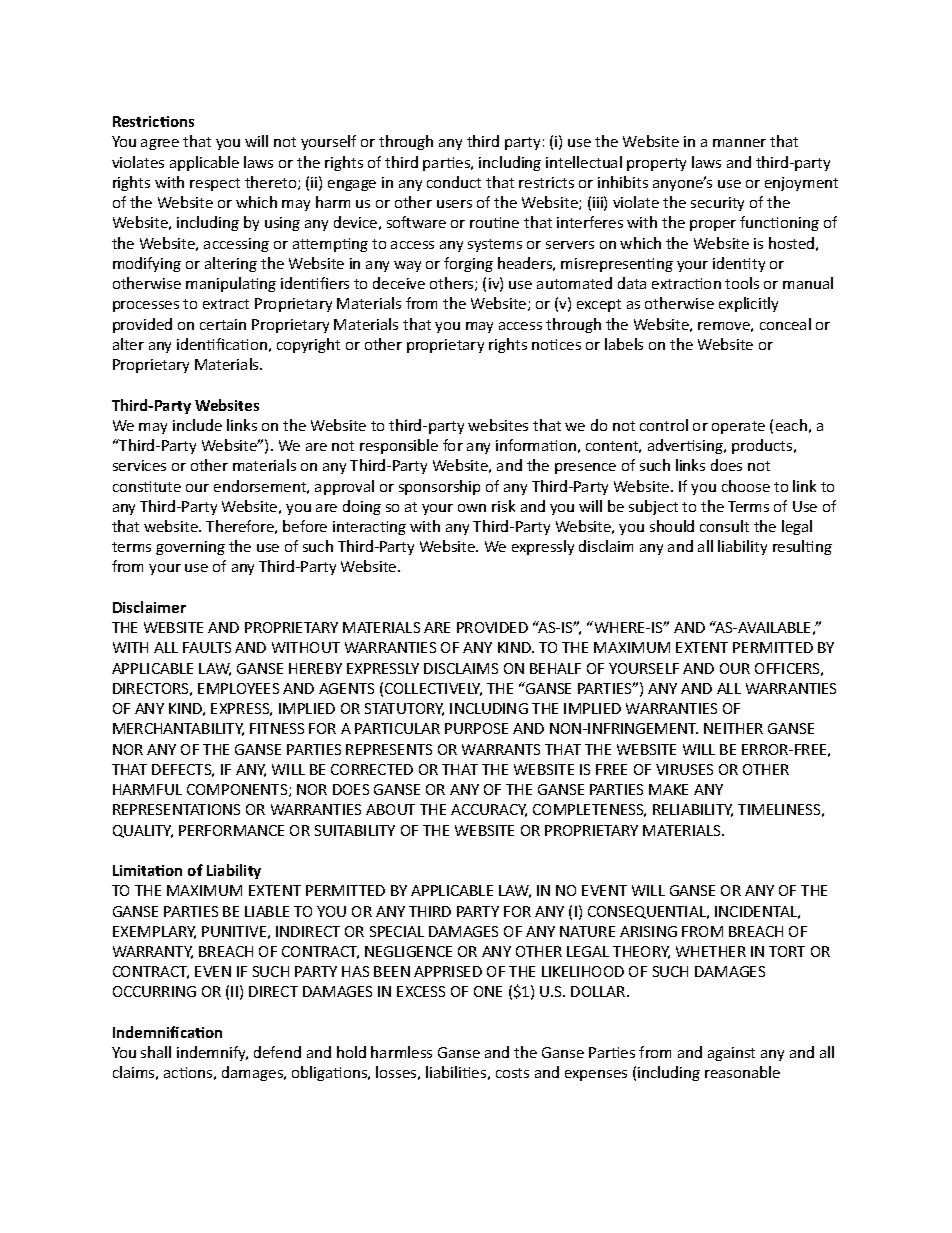  What do you see at coordinates (454, 182) in the screenshot?
I see `conduct` at bounding box center [454, 182].
